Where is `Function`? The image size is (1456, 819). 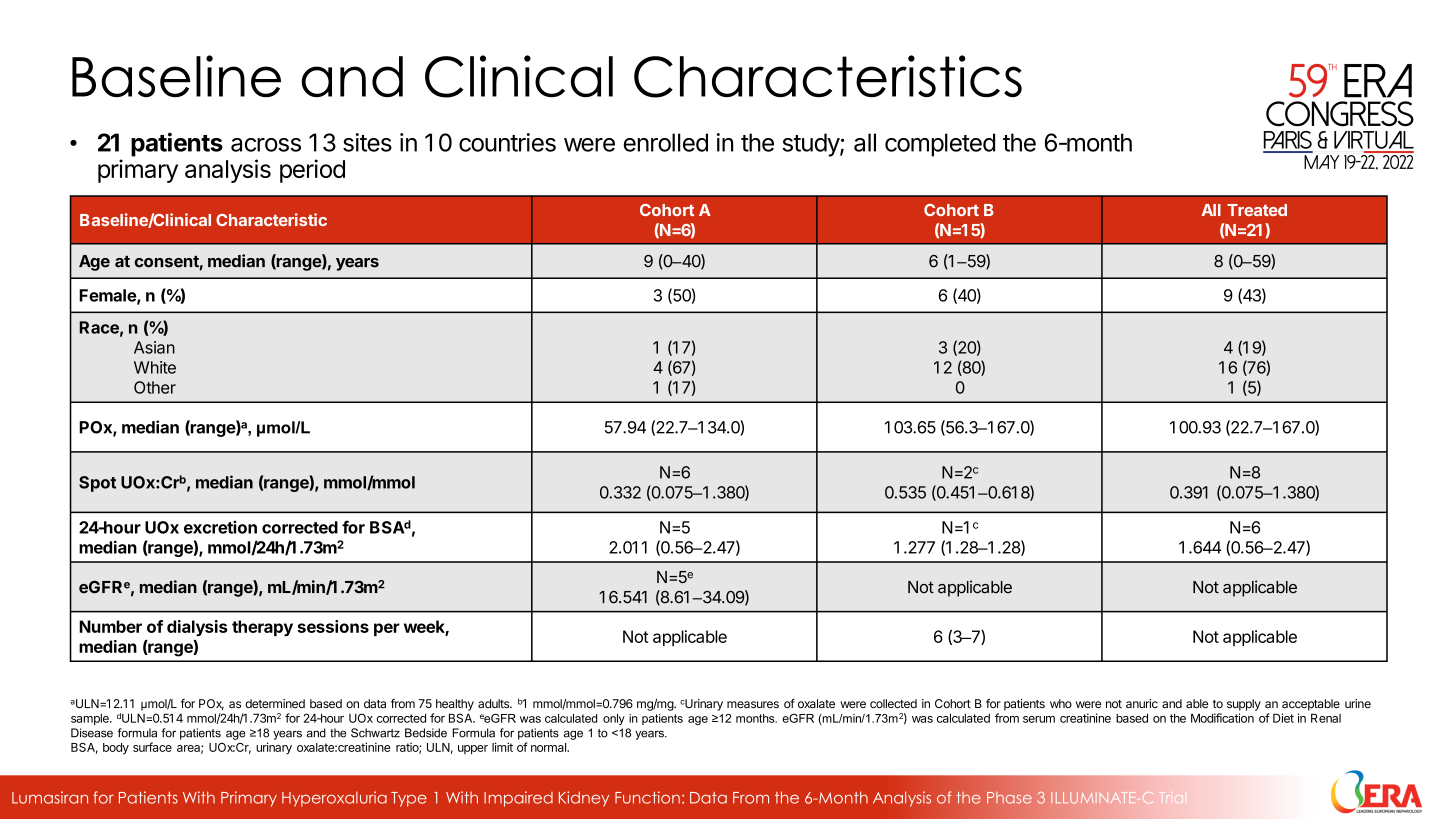 Function is located at coordinates (647, 797).
